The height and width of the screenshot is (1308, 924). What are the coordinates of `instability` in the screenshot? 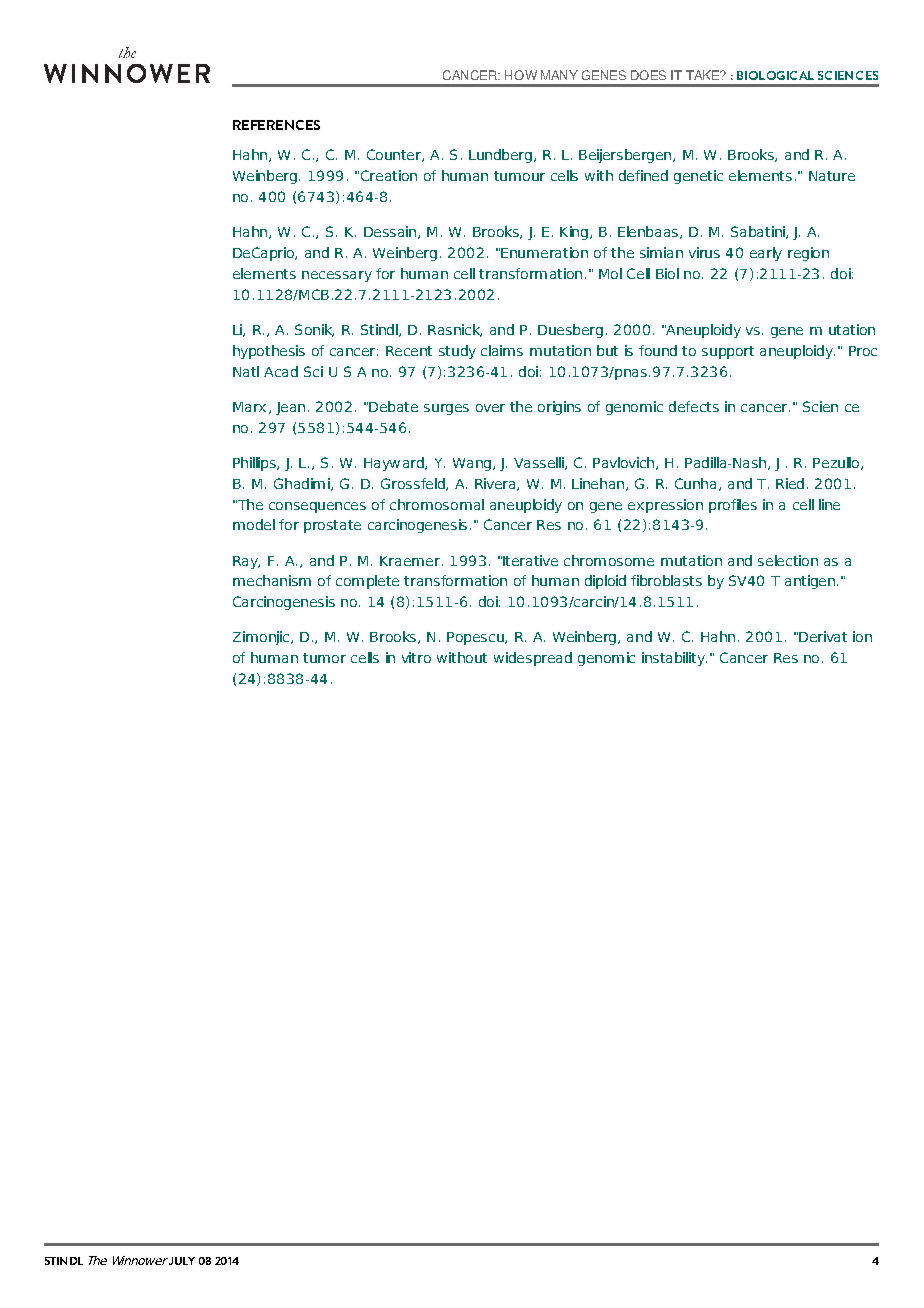 It's located at (674, 659).
